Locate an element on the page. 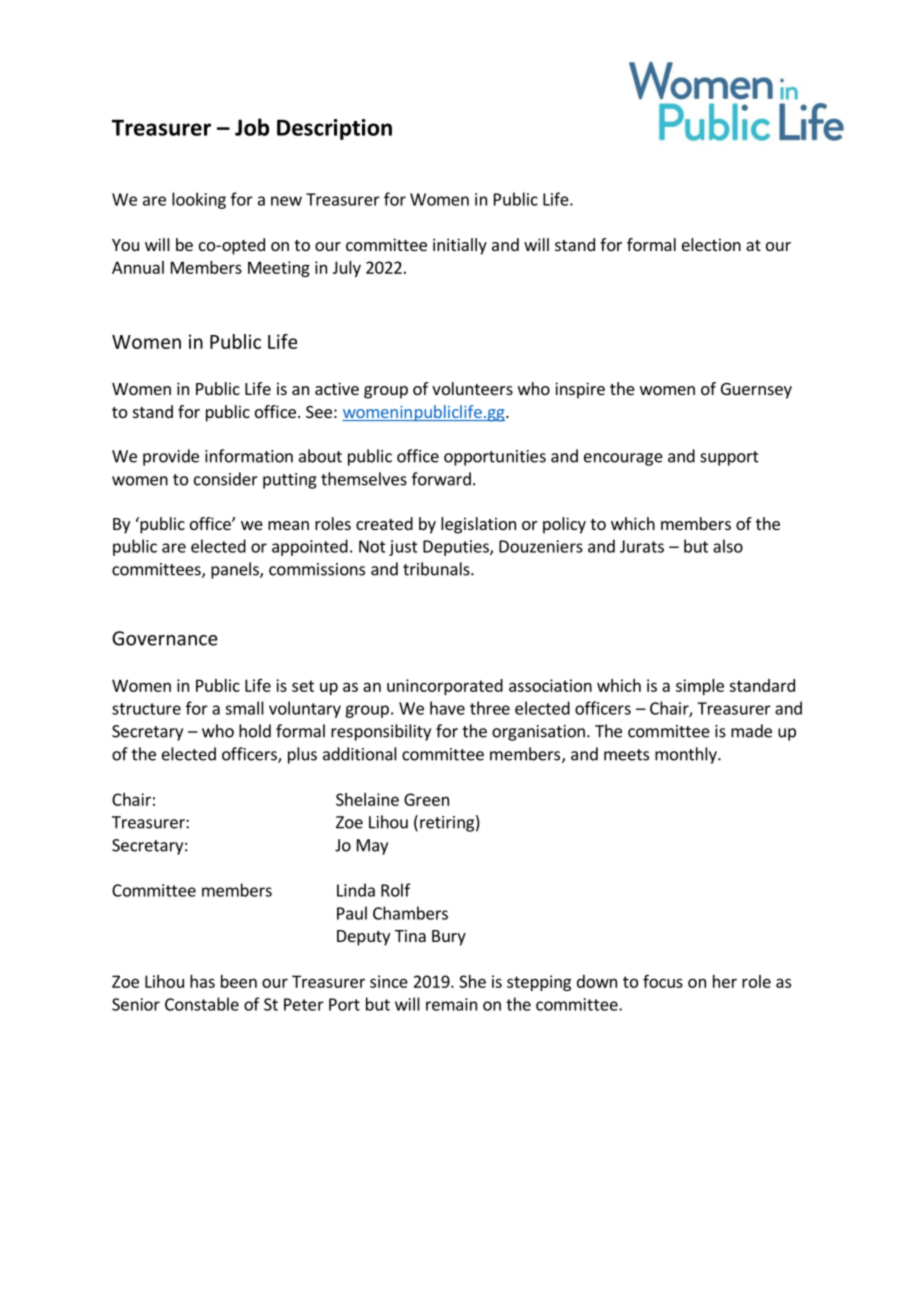  election is located at coordinates (711, 244).
